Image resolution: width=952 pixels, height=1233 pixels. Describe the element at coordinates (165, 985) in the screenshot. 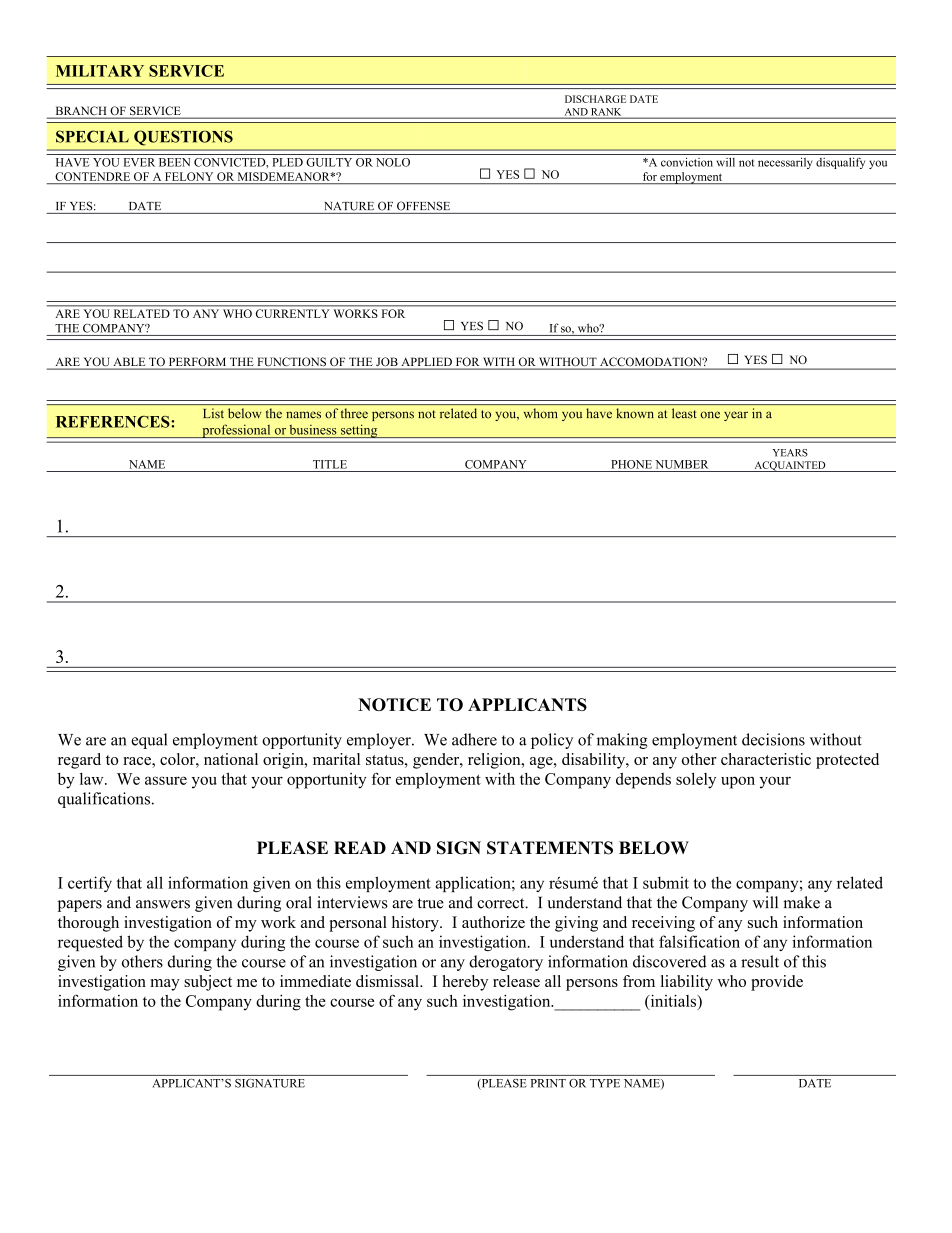

I see `may` at that location.
